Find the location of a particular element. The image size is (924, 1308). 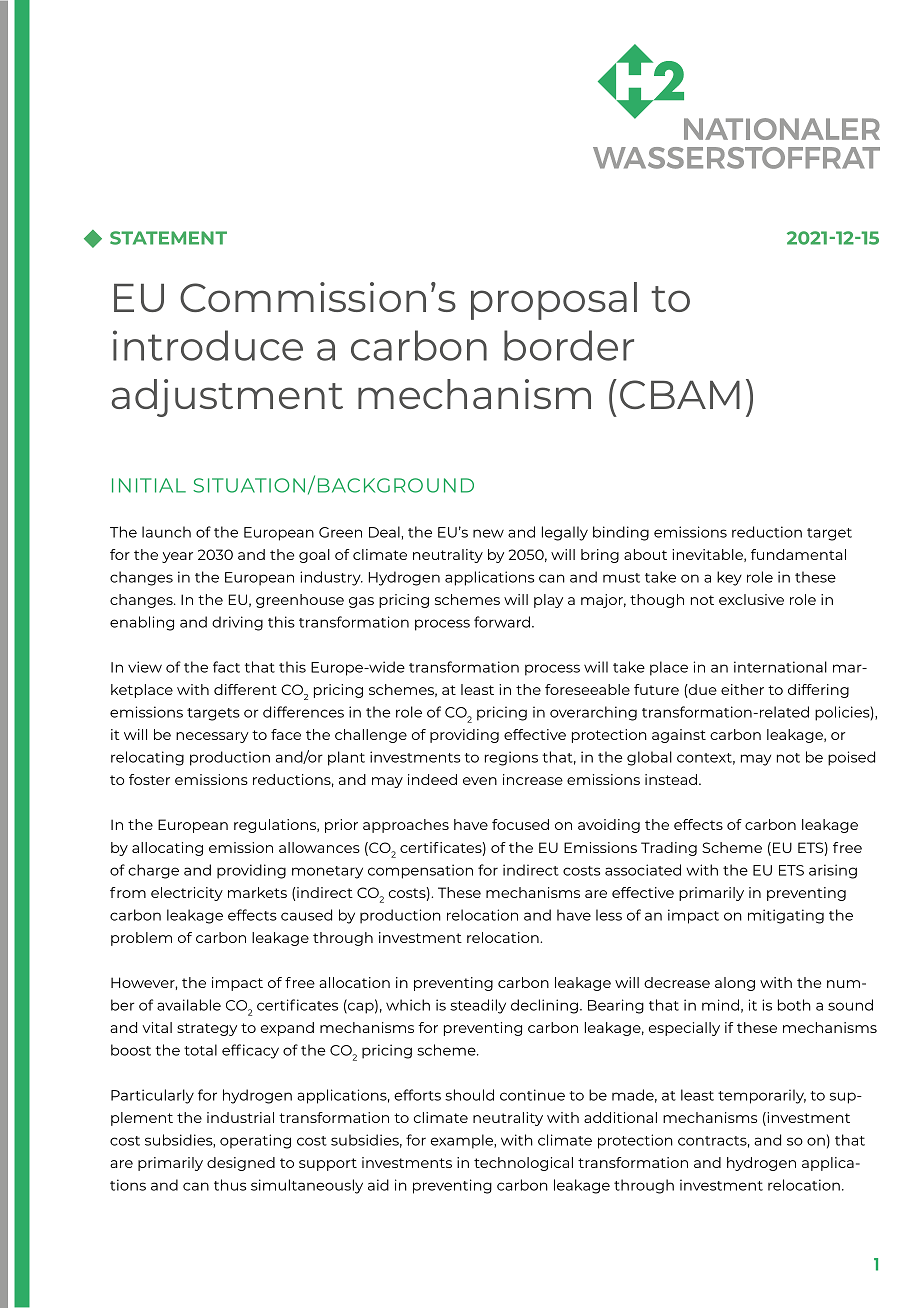

forward is located at coordinates (502, 622).
